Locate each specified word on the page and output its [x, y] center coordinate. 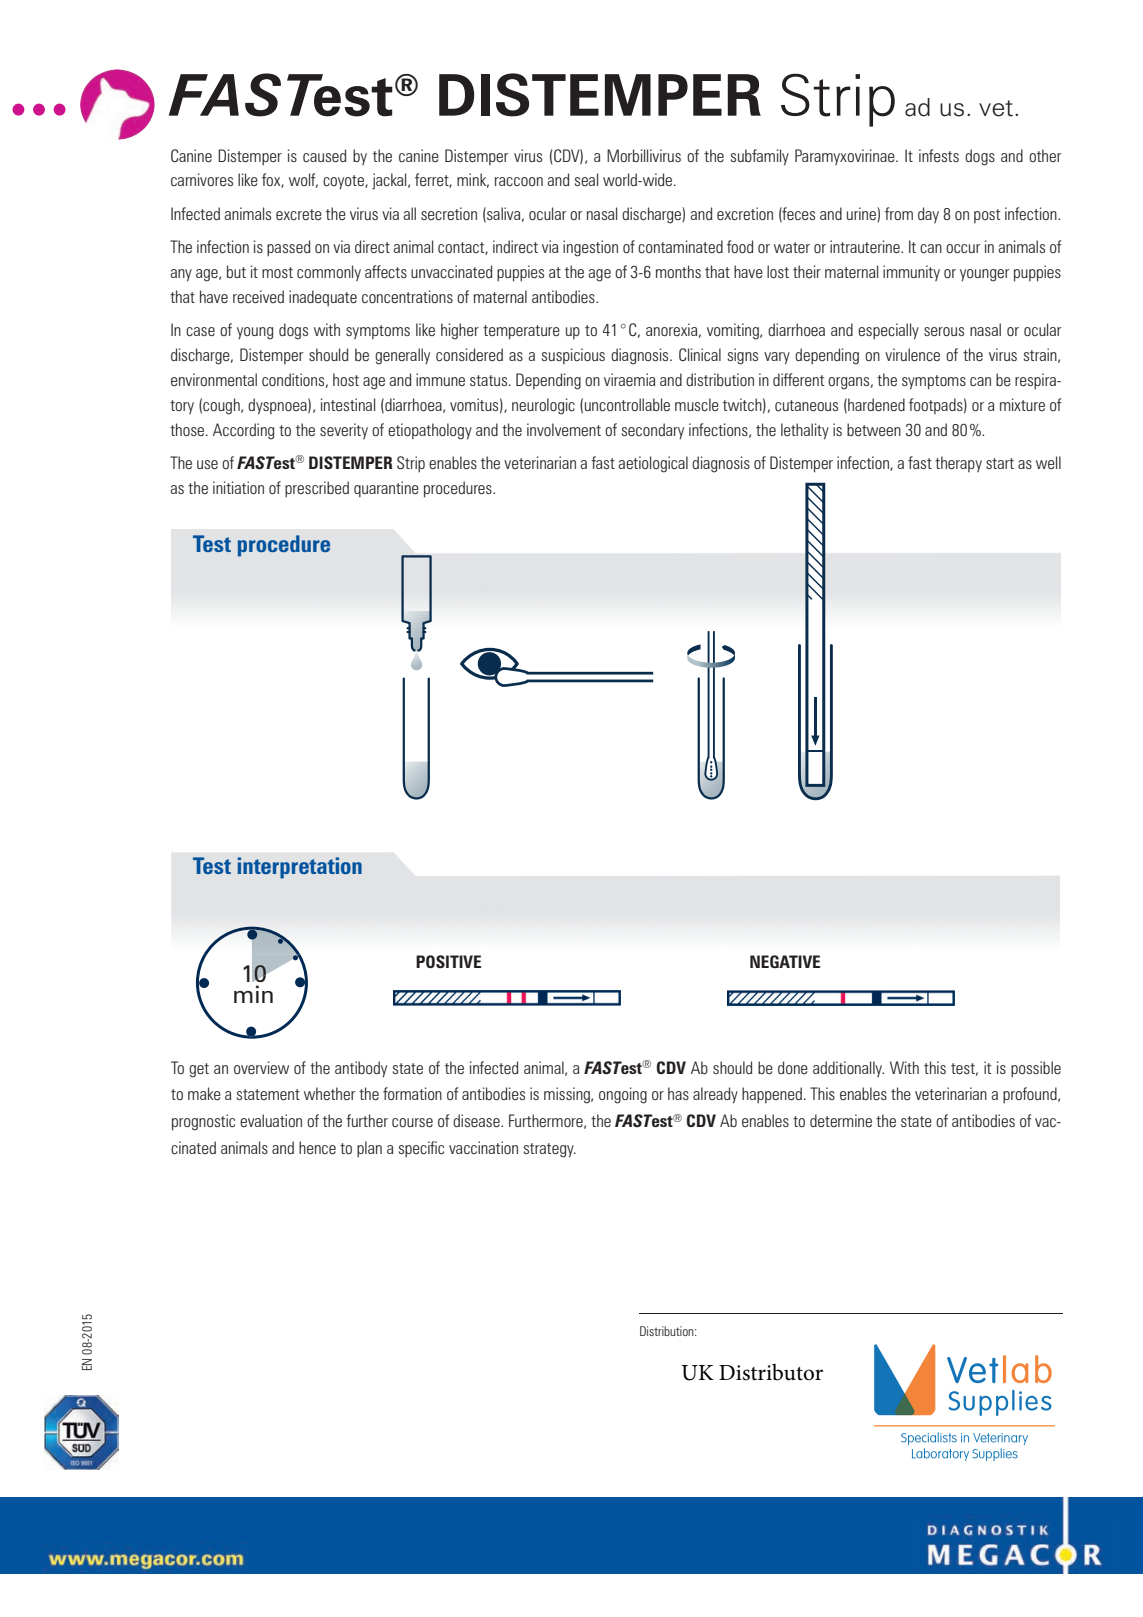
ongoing [623, 1095]
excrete [299, 215]
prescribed [317, 489]
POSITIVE [448, 961]
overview [261, 1067]
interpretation [300, 868]
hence [317, 1147]
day [928, 215]
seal [586, 179]
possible [1036, 1069]
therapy [958, 464]
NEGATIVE [785, 961]
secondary [653, 431]
